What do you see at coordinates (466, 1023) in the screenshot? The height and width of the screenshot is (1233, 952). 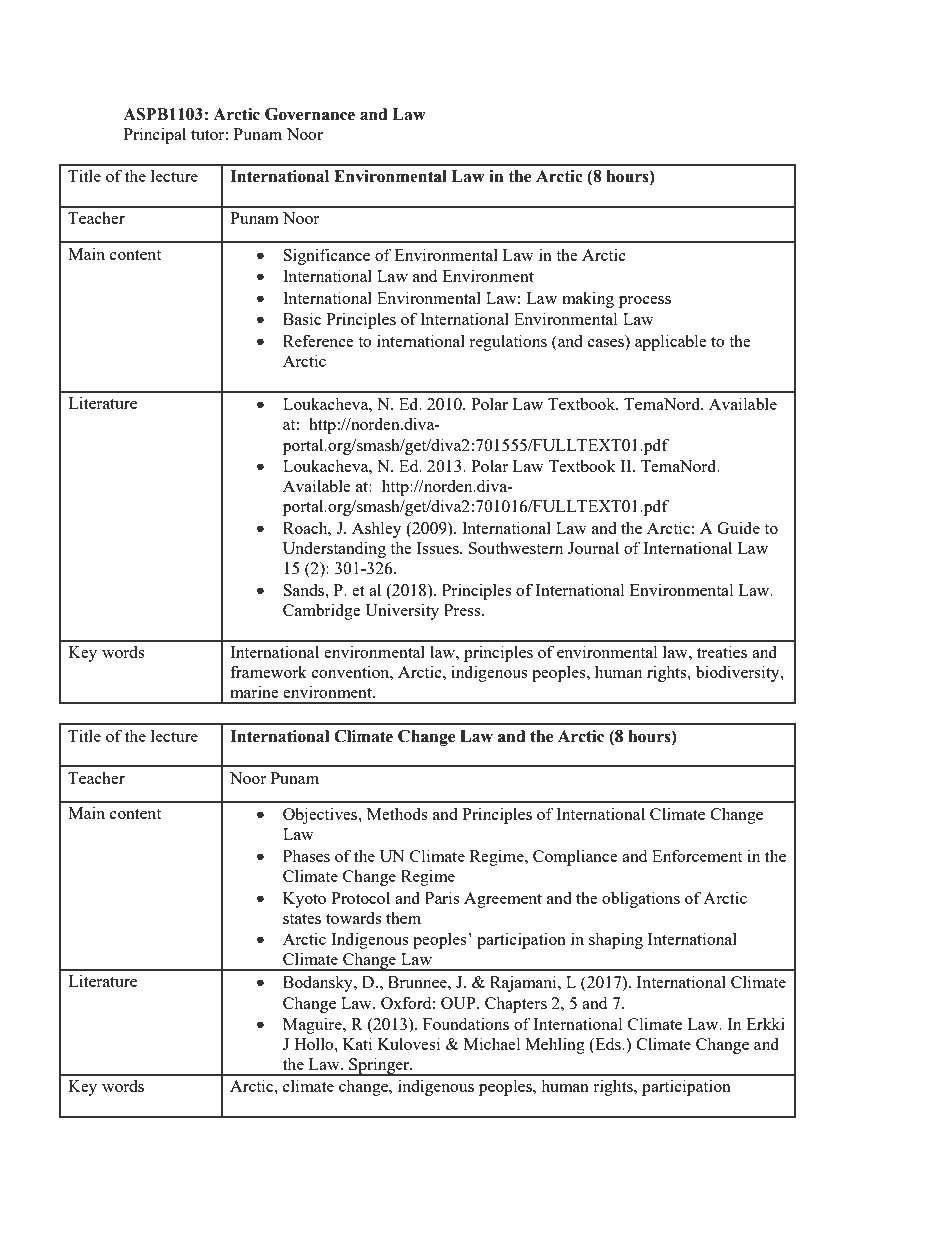 I see `Foundations` at bounding box center [466, 1023].
